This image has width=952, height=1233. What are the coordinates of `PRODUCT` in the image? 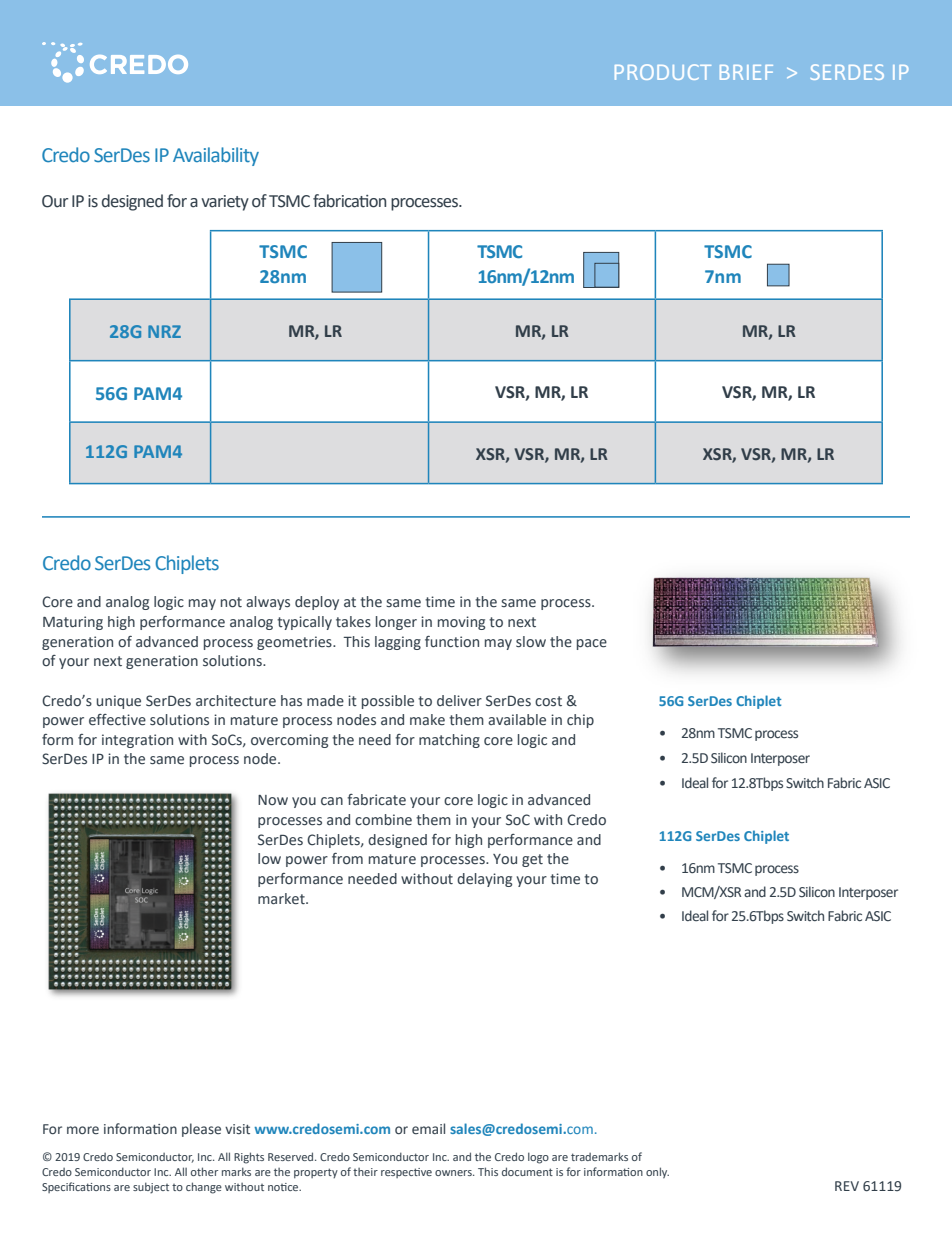 It's located at (663, 72).
